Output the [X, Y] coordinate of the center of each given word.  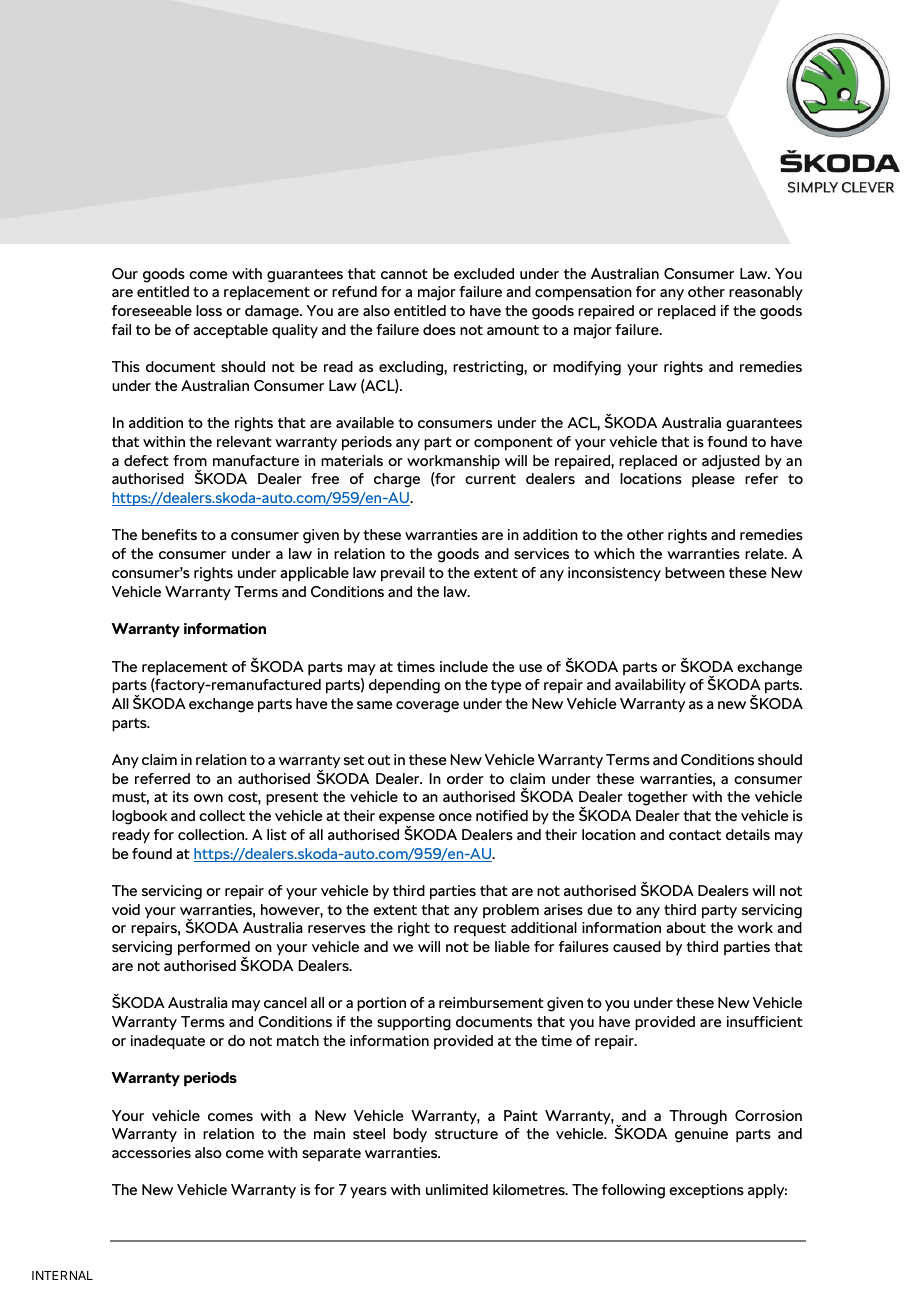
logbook [139, 817]
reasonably [766, 293]
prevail [403, 574]
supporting [414, 1023]
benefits [169, 534]
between [695, 572]
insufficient [765, 1021]
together [657, 798]
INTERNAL [62, 1275]
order [465, 778]
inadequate [168, 1042]
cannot [404, 274]
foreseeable [152, 310]
